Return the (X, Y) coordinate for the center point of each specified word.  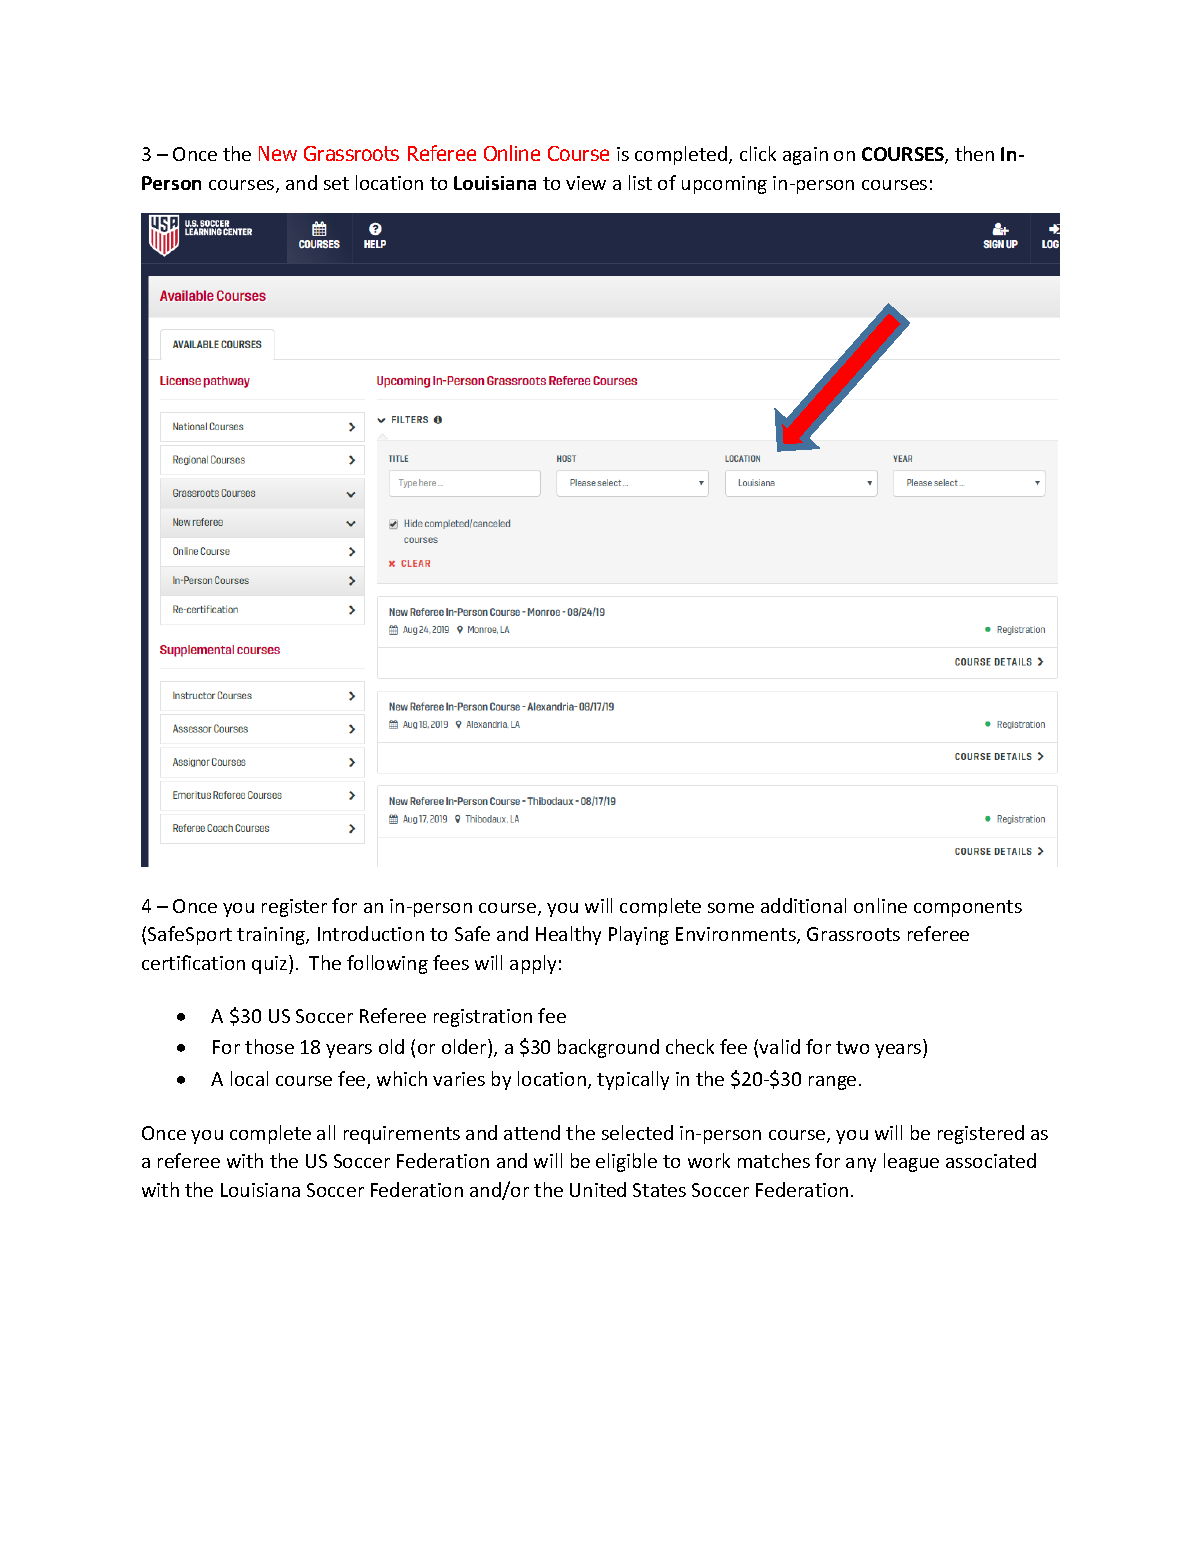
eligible (626, 1162)
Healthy (568, 935)
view (586, 183)
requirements (402, 1135)
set (336, 183)
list (640, 182)
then (974, 153)
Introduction (371, 933)
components (968, 908)
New (278, 153)
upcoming (724, 185)
